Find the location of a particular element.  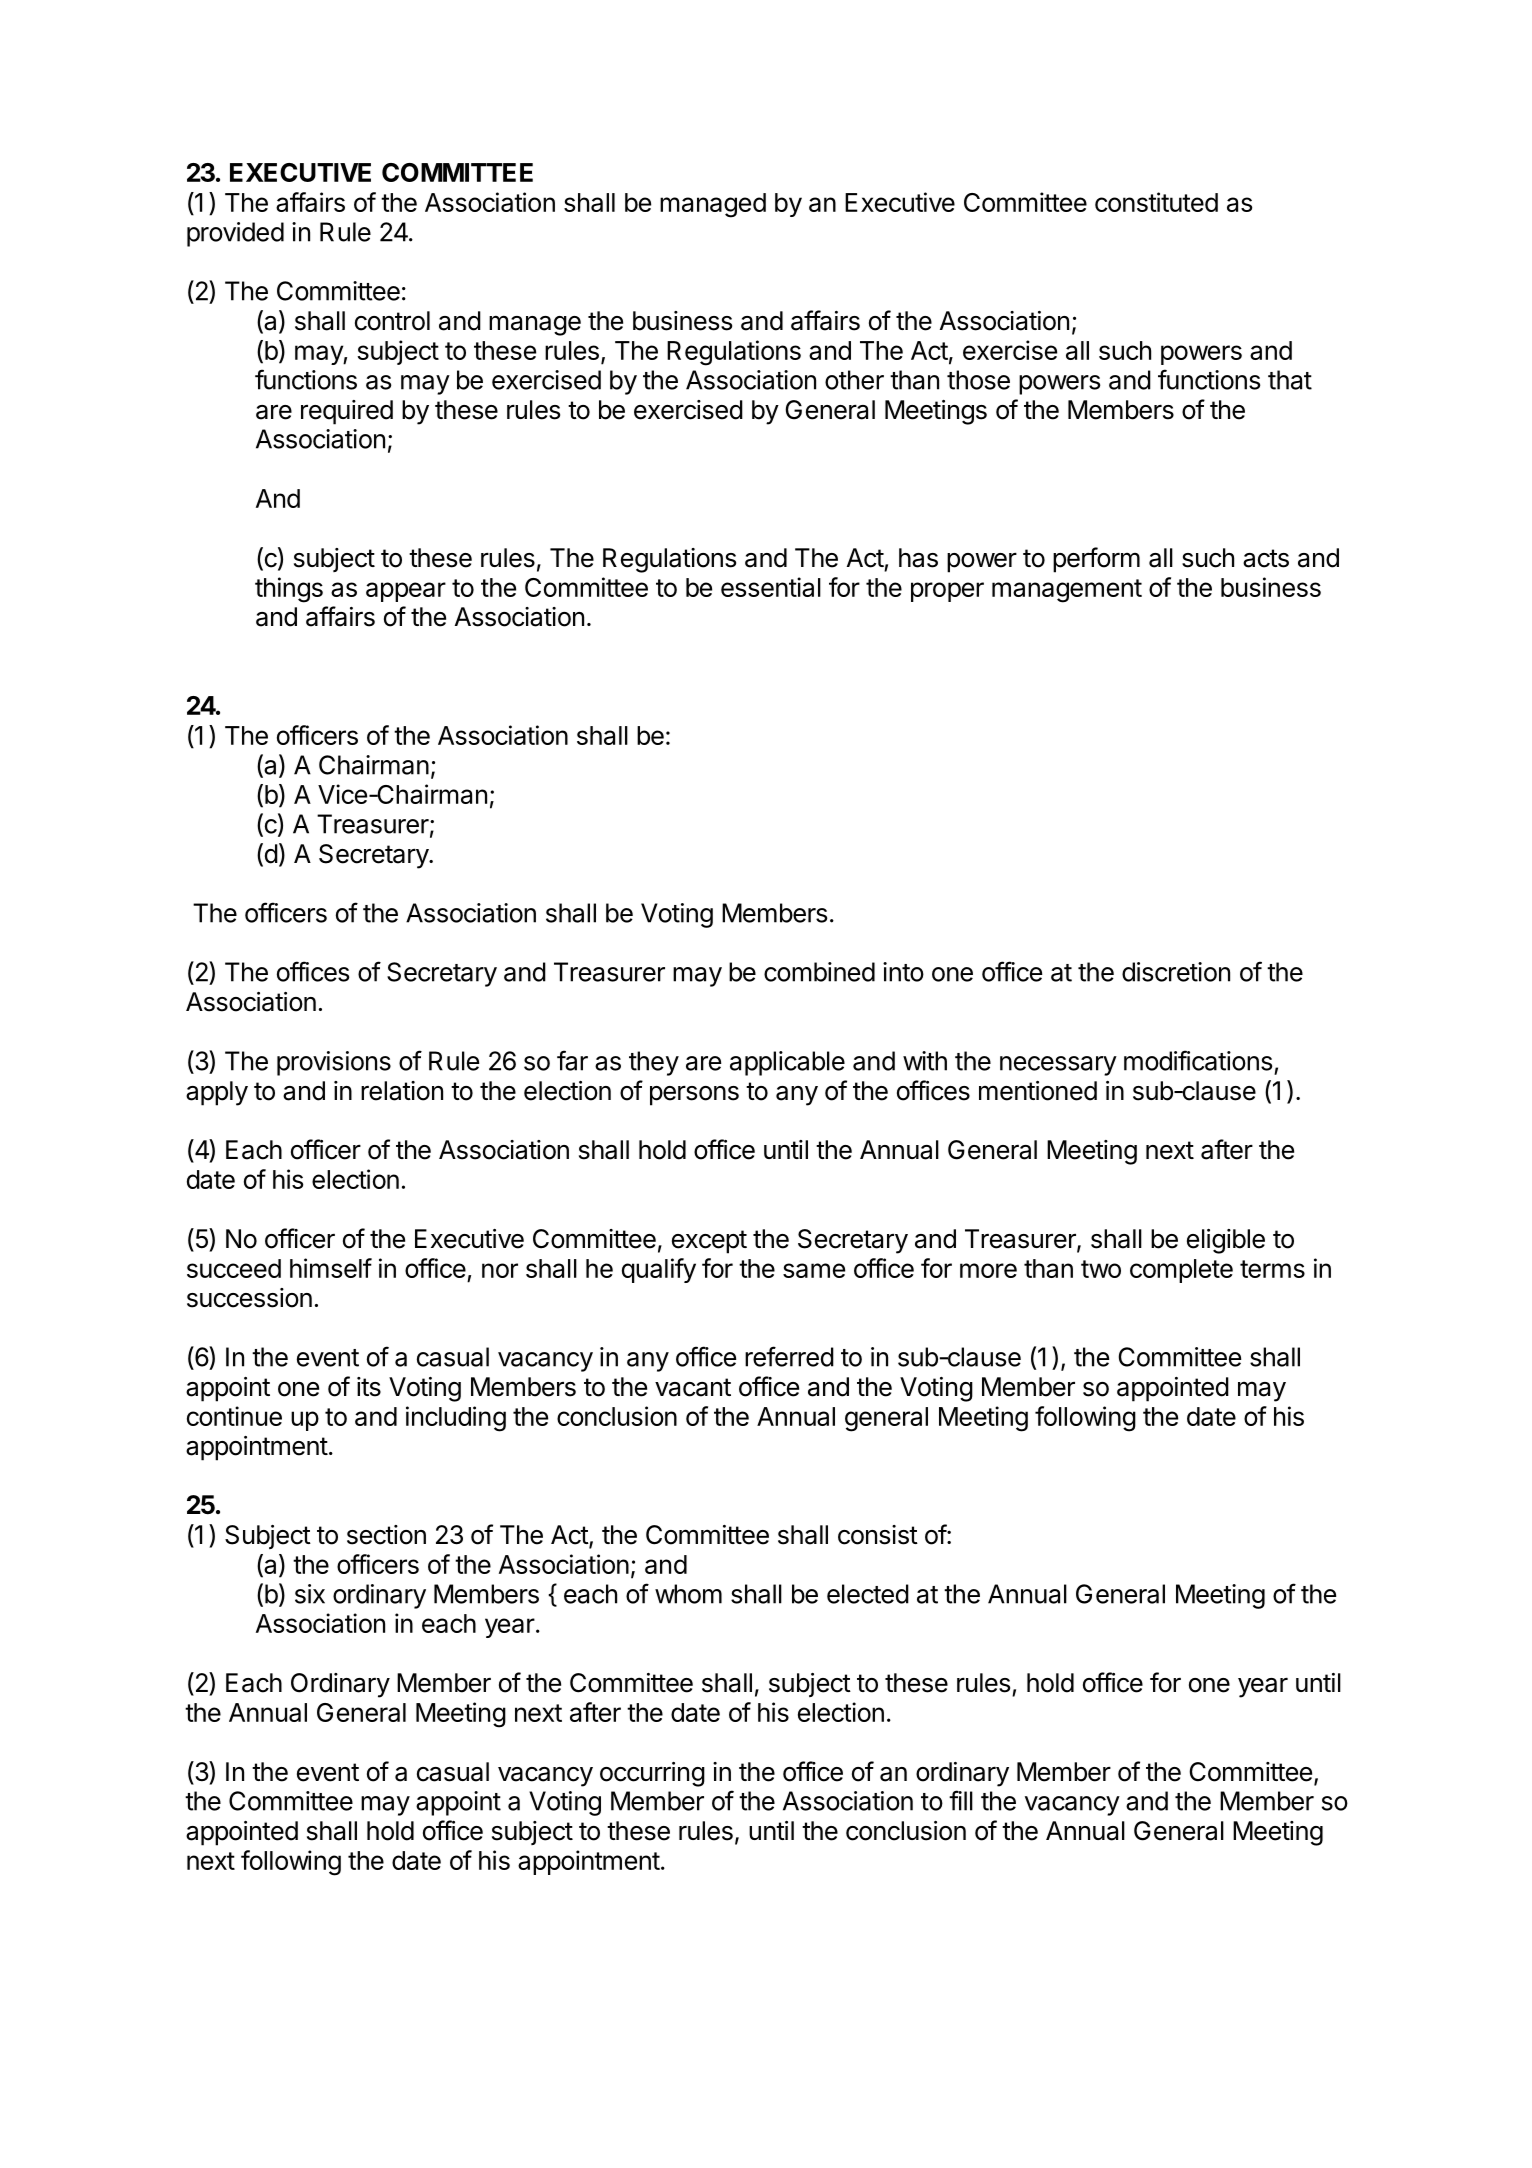

perform is located at coordinates (1096, 560).
